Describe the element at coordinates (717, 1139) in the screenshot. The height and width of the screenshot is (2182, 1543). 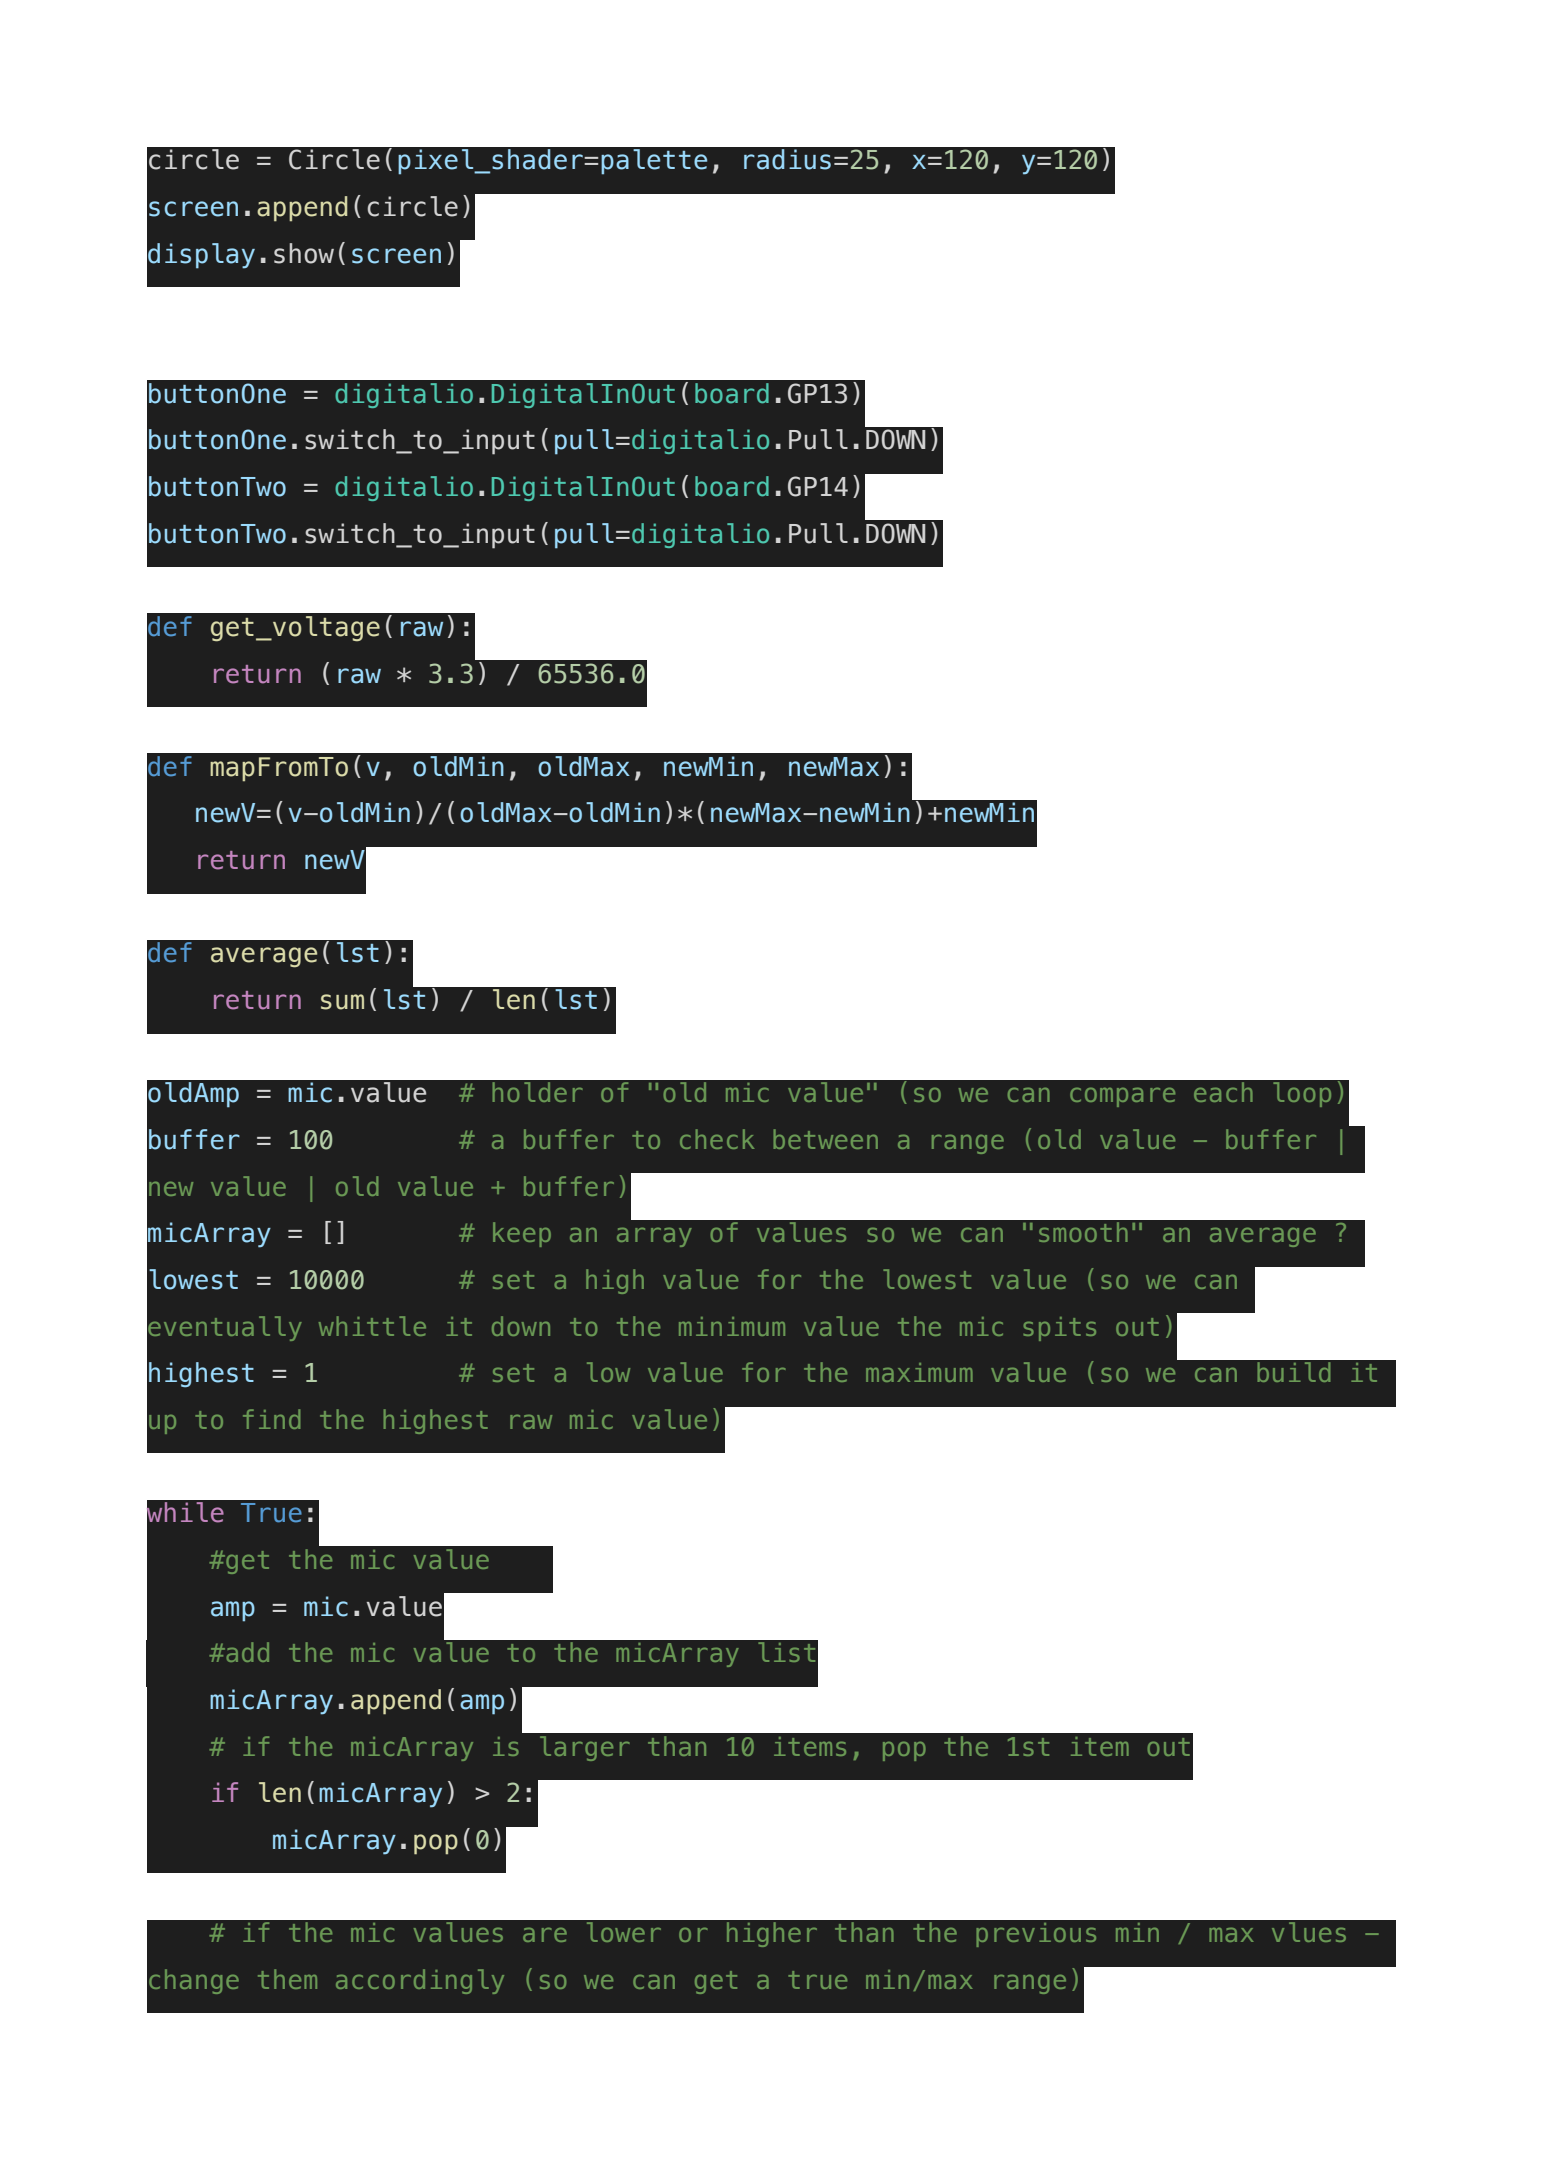
I see `check` at that location.
